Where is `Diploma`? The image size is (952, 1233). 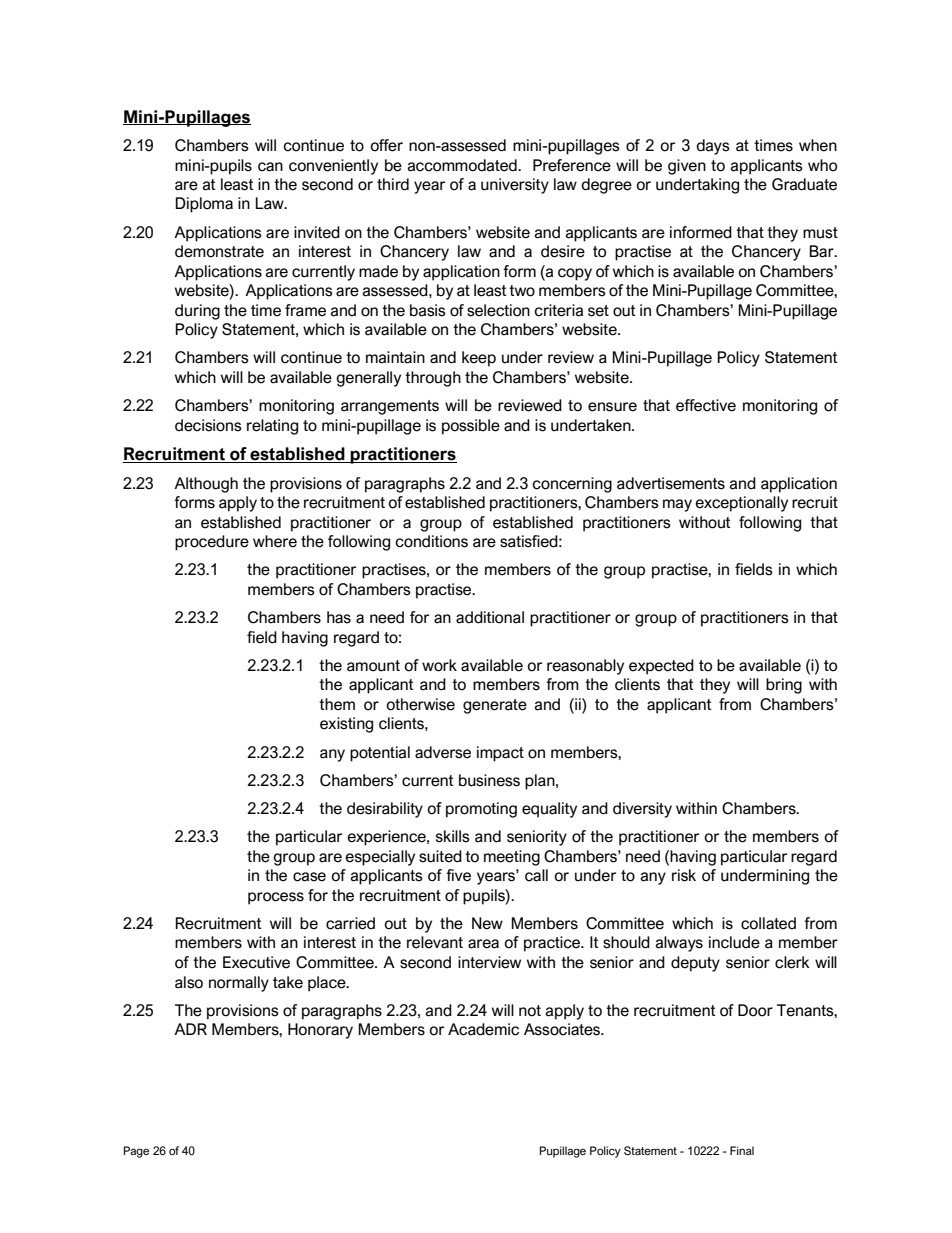
Diploma is located at coordinates (204, 205).
